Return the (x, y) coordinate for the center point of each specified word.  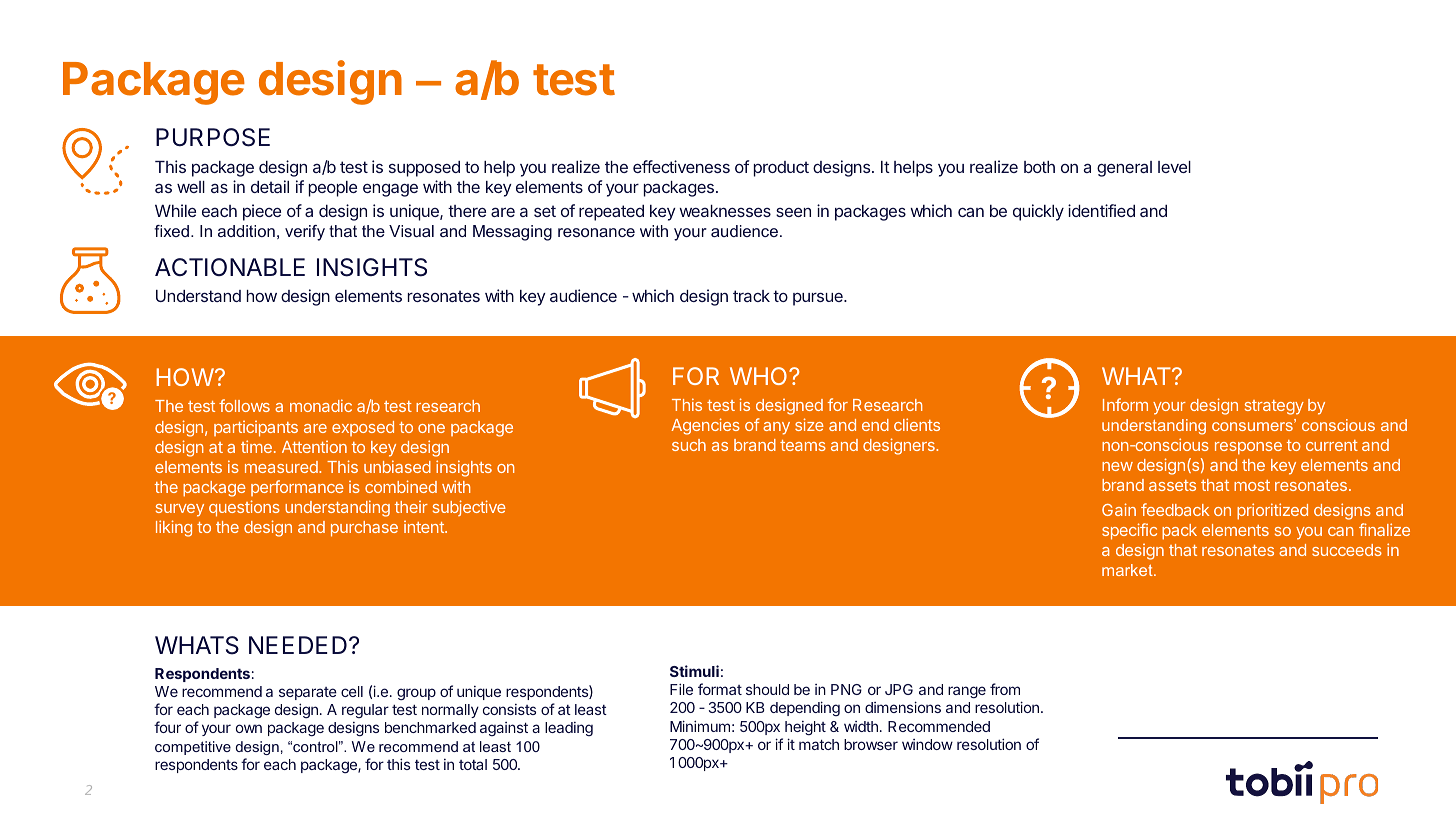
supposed (424, 169)
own (249, 728)
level (1174, 167)
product (781, 169)
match (819, 744)
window (927, 744)
